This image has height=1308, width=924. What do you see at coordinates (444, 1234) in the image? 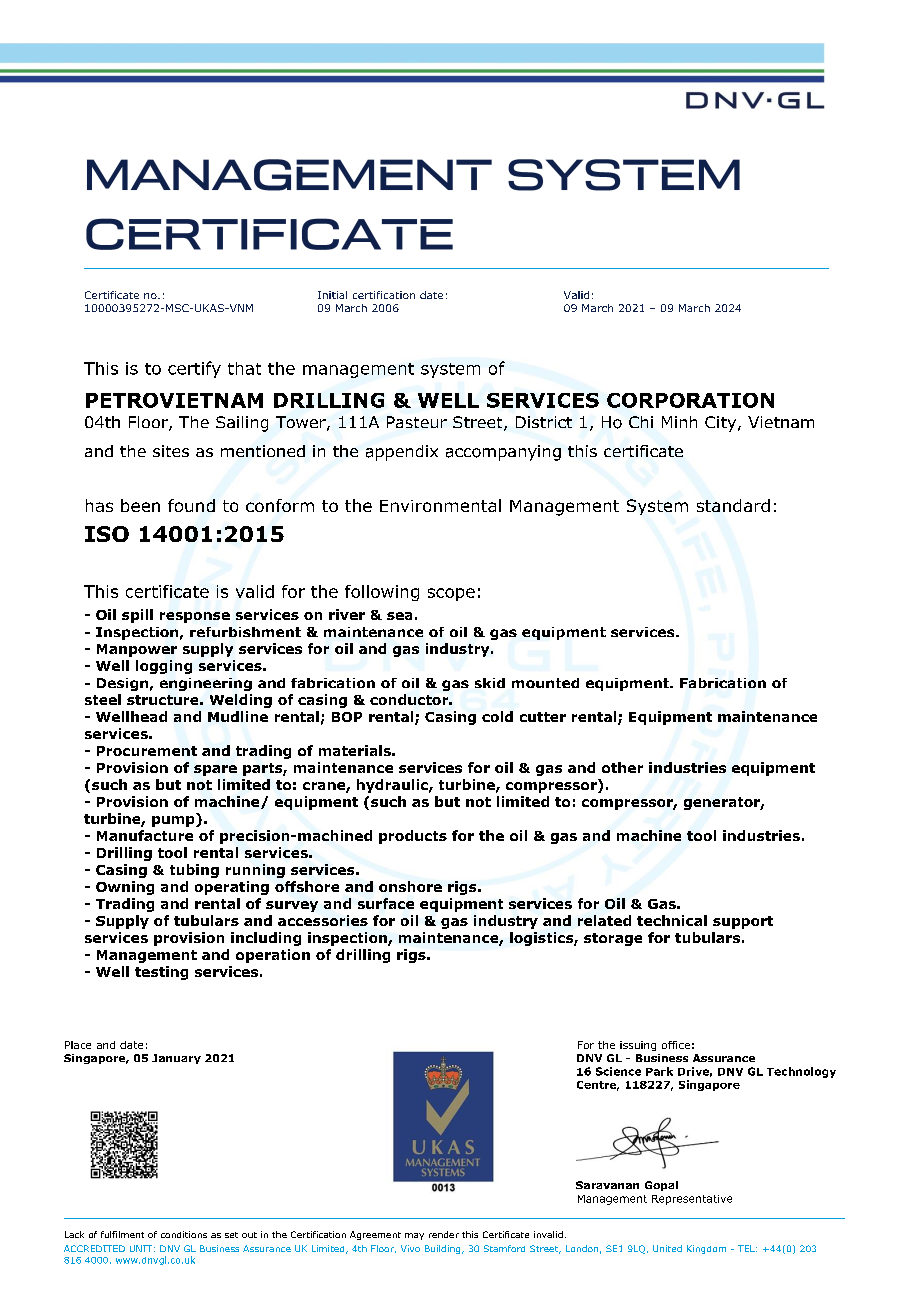
I see `render` at bounding box center [444, 1234].
